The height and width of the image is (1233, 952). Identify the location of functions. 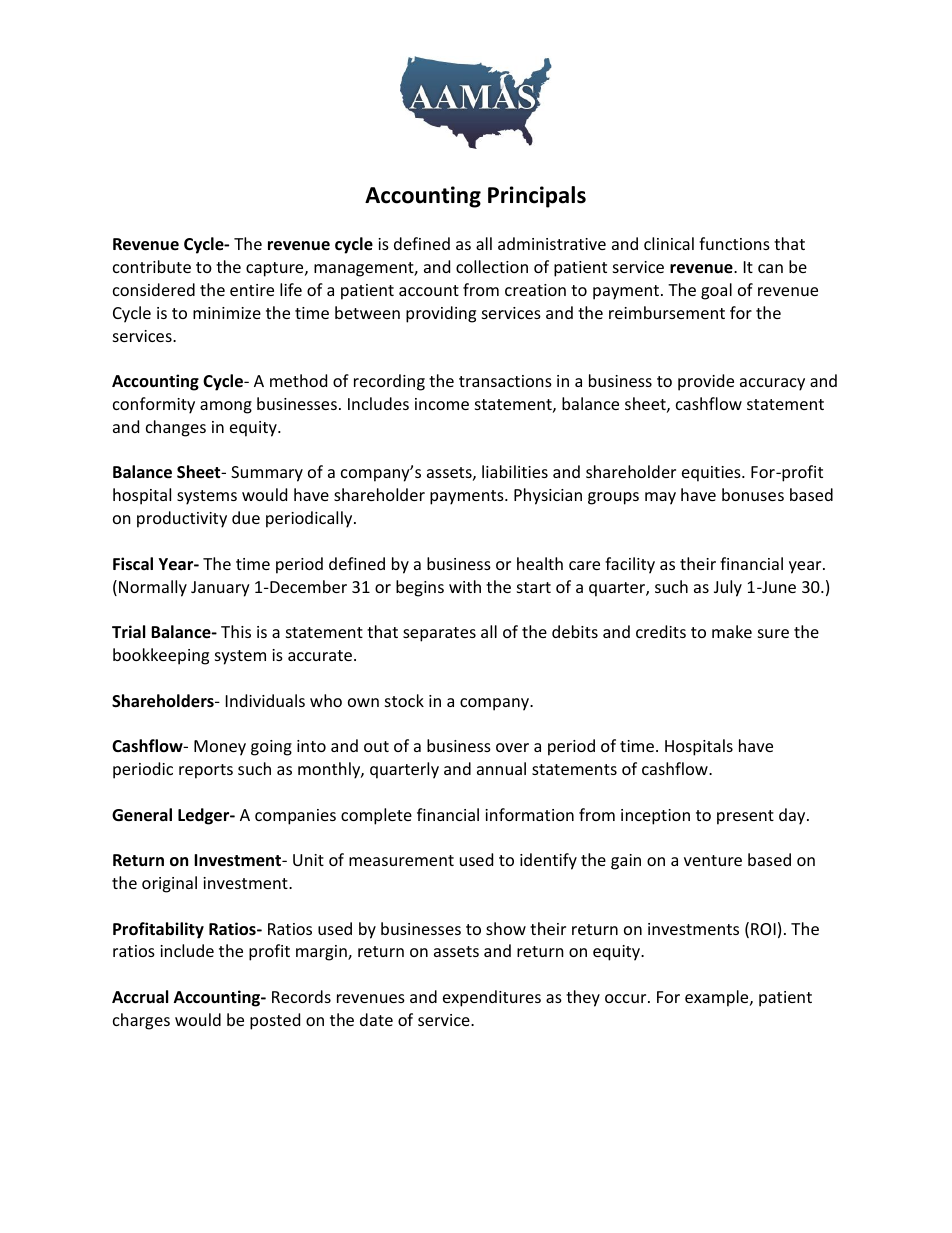
(734, 243).
